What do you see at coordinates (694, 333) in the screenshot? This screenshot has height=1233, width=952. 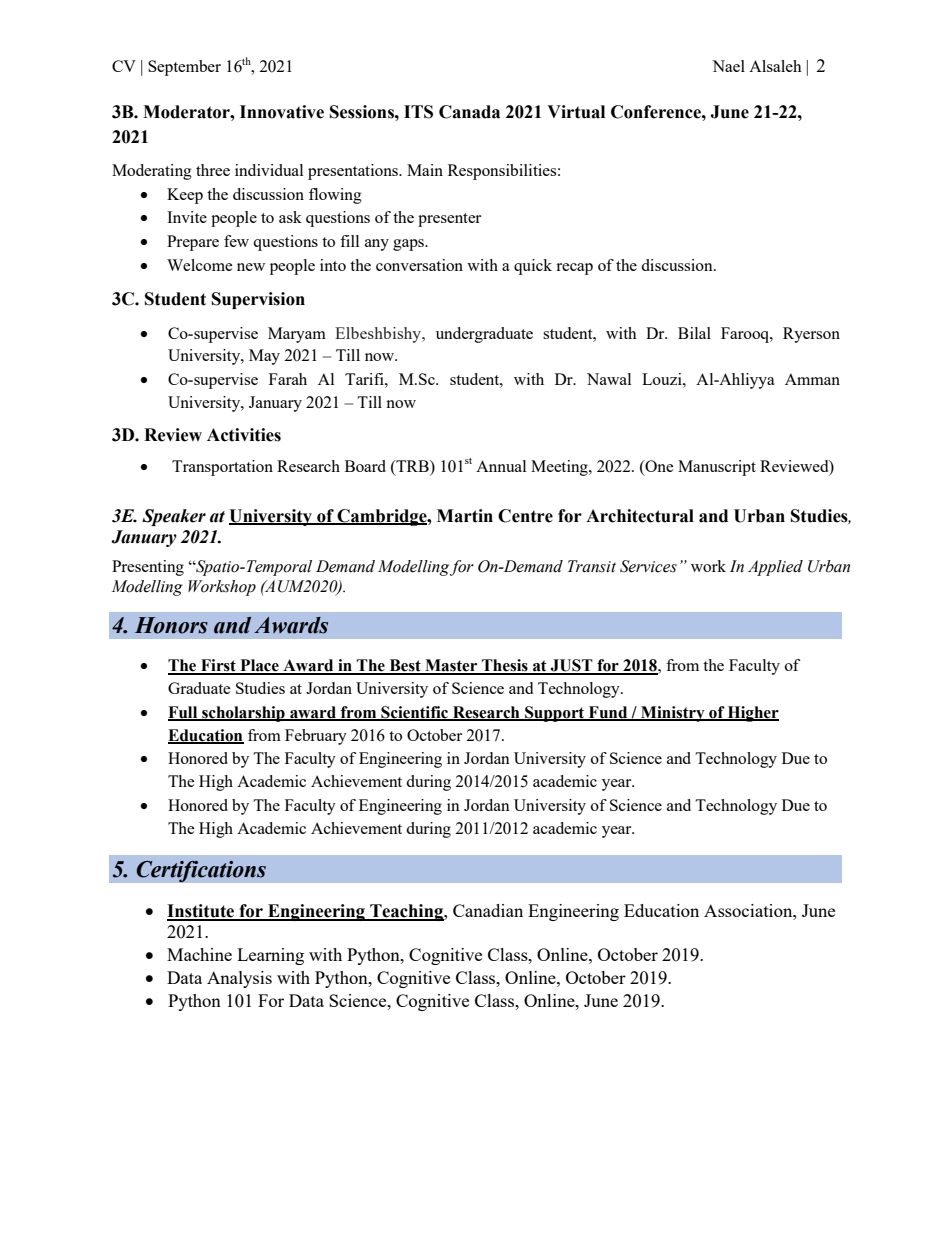 I see `Bilal` at bounding box center [694, 333].
